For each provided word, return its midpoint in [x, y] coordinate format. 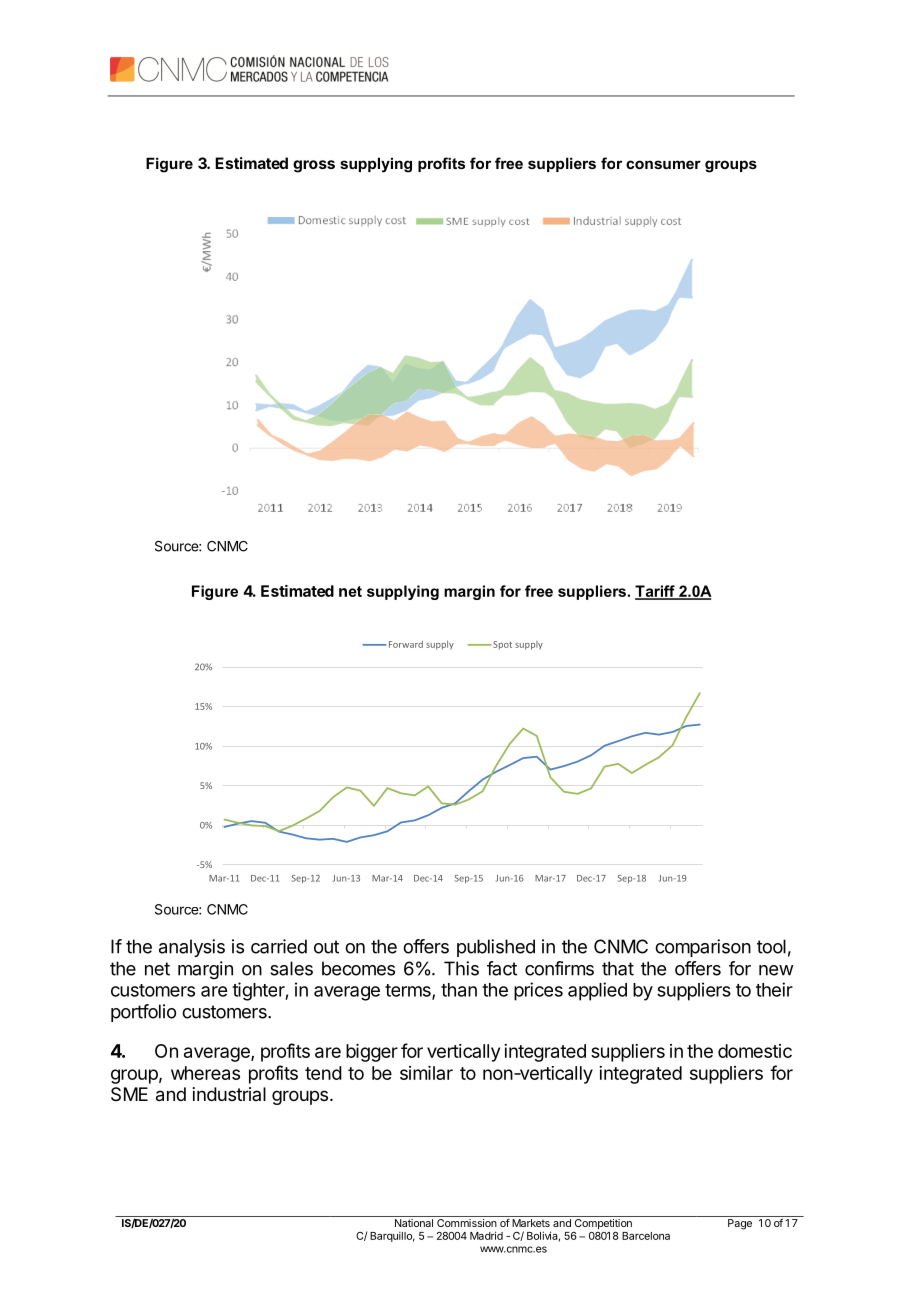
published [496, 948]
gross [314, 166]
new [776, 970]
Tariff [656, 592]
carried [279, 946]
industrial [229, 1094]
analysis [192, 948]
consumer [663, 164]
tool [771, 946]
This [461, 968]
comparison [703, 948]
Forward [406, 644]
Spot [502, 645]
